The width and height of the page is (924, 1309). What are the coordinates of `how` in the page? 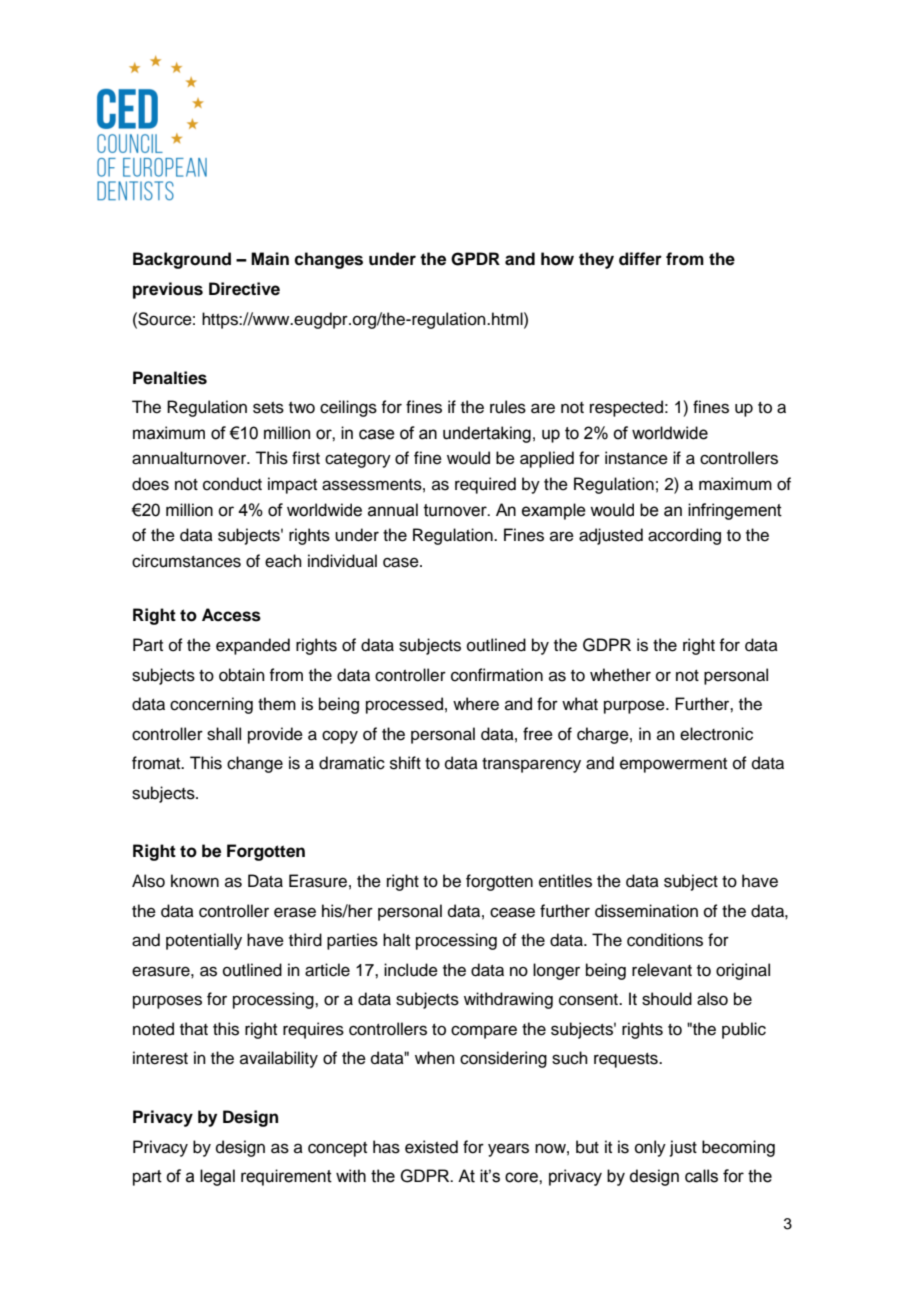 It's located at (557, 259).
